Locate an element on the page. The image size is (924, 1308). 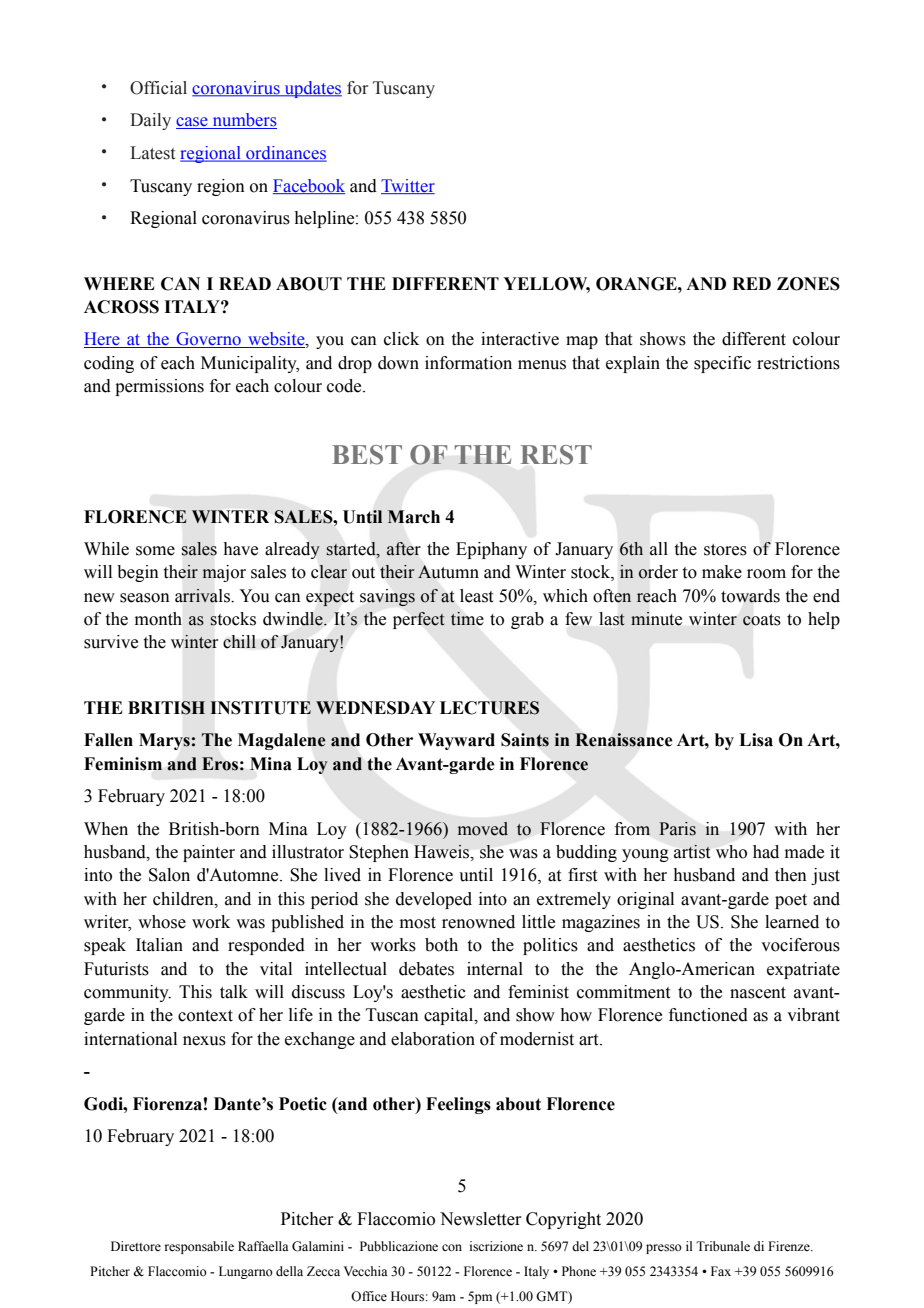
Twitter is located at coordinates (408, 186).
